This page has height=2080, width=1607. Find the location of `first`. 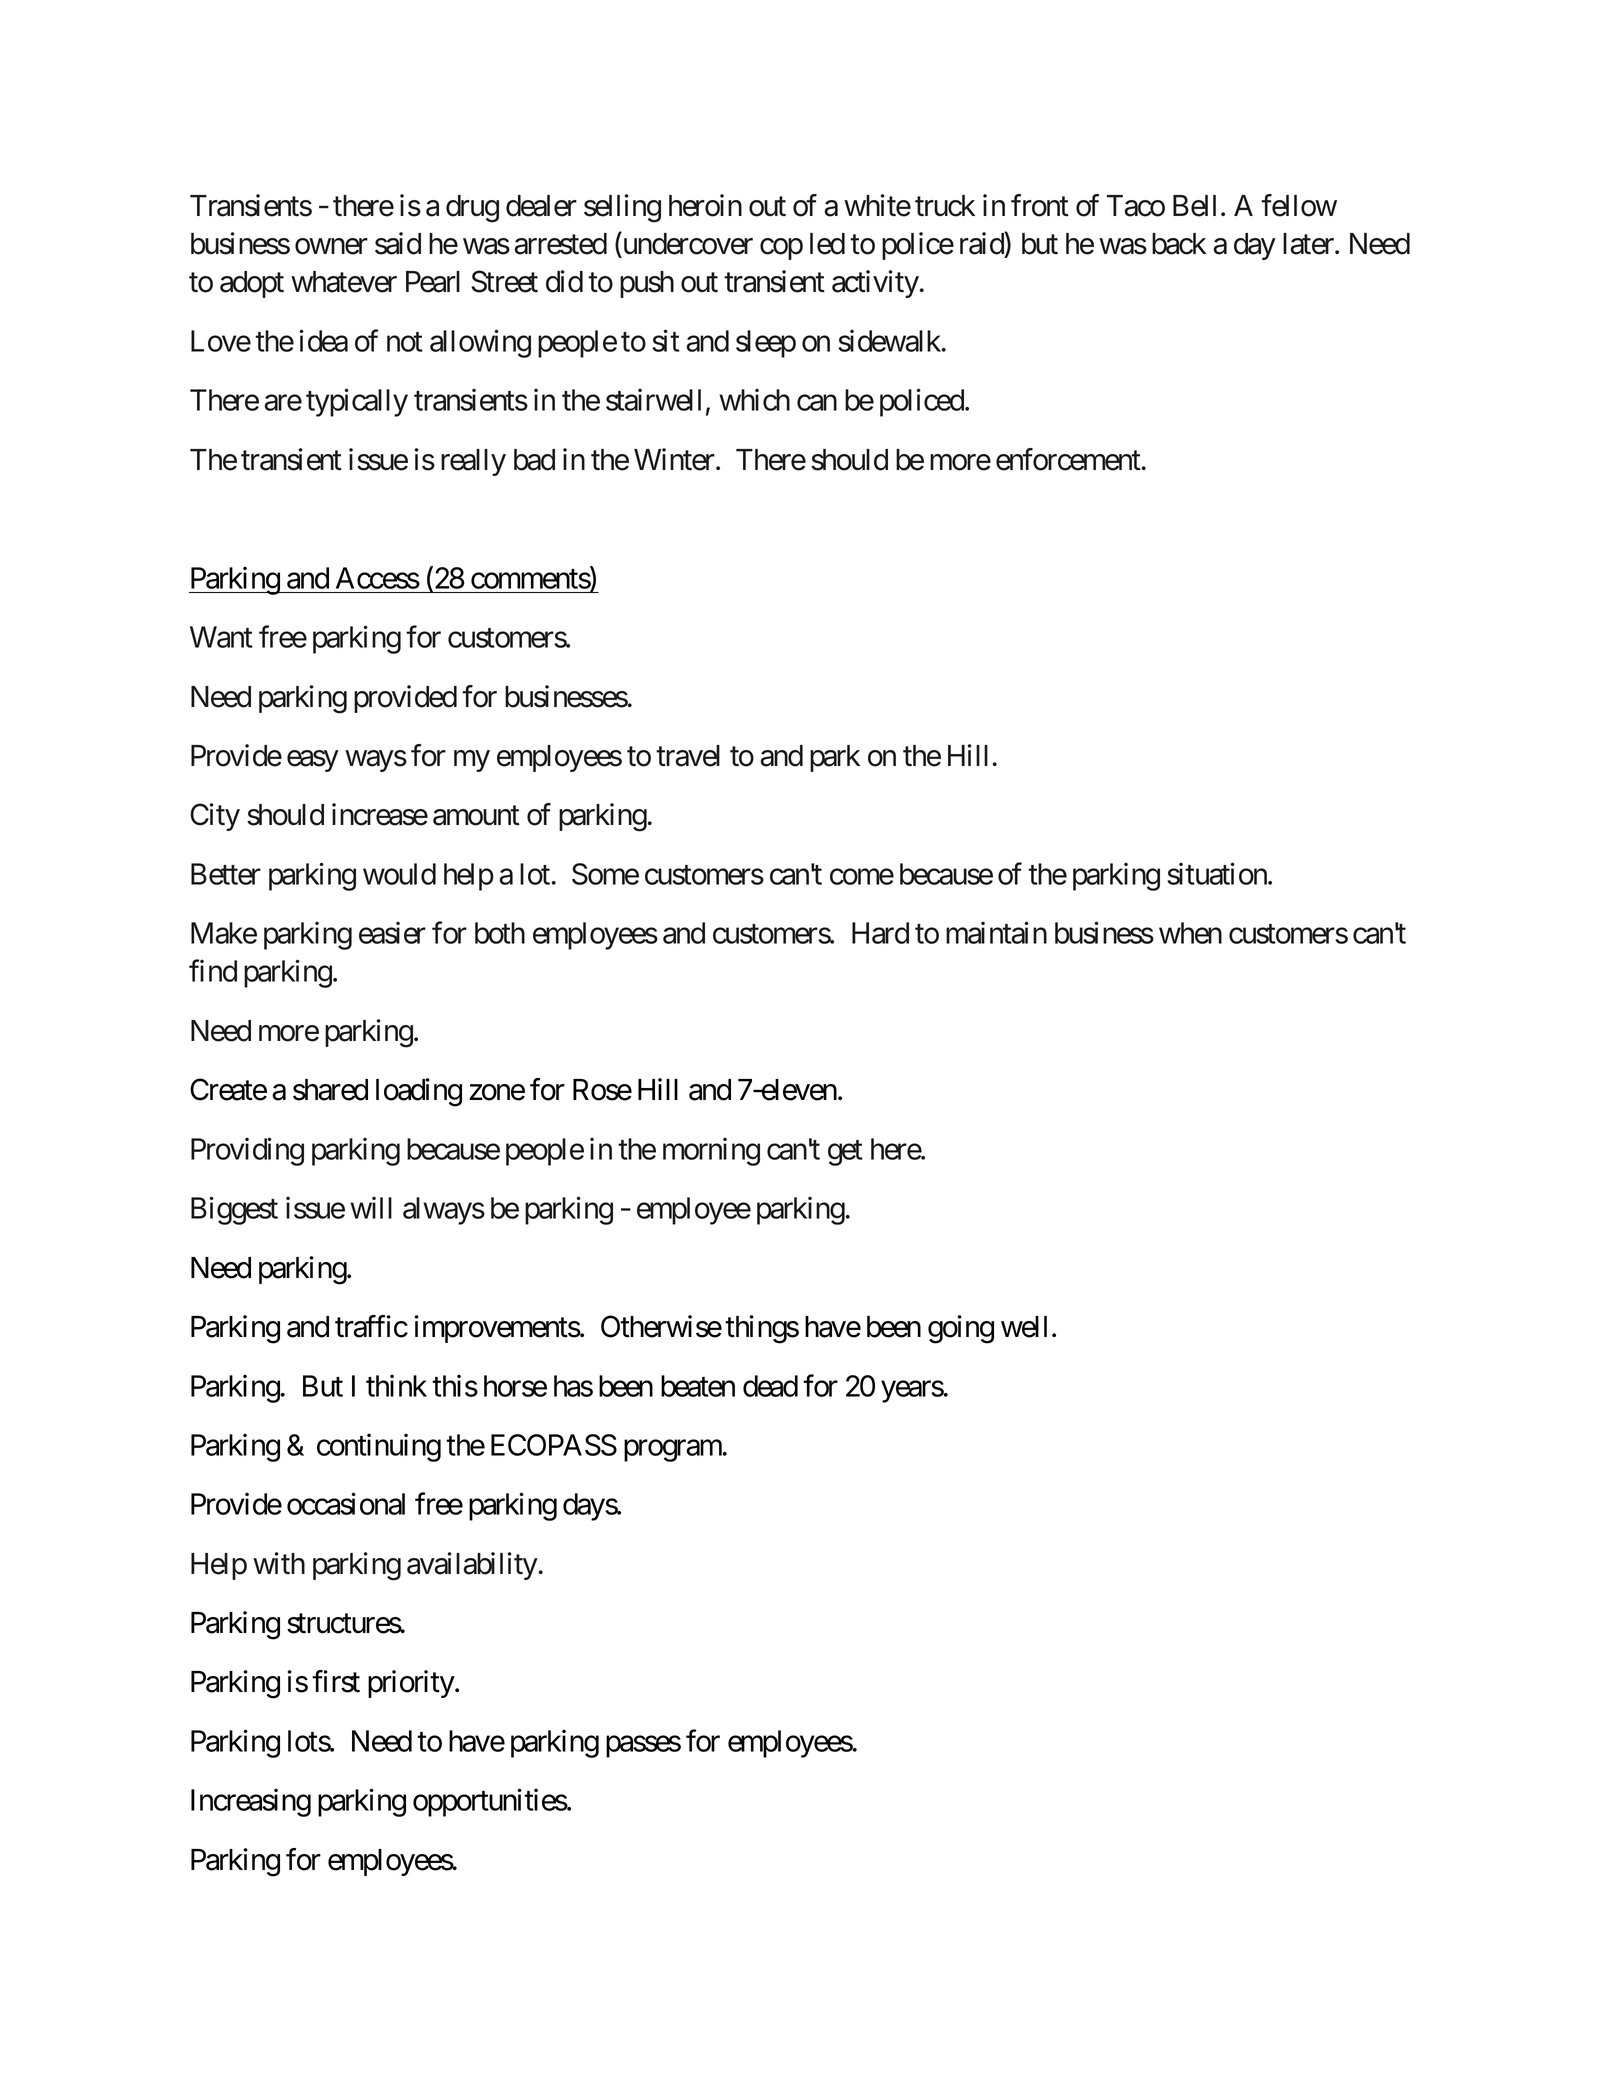

first is located at coordinates (336, 1681).
